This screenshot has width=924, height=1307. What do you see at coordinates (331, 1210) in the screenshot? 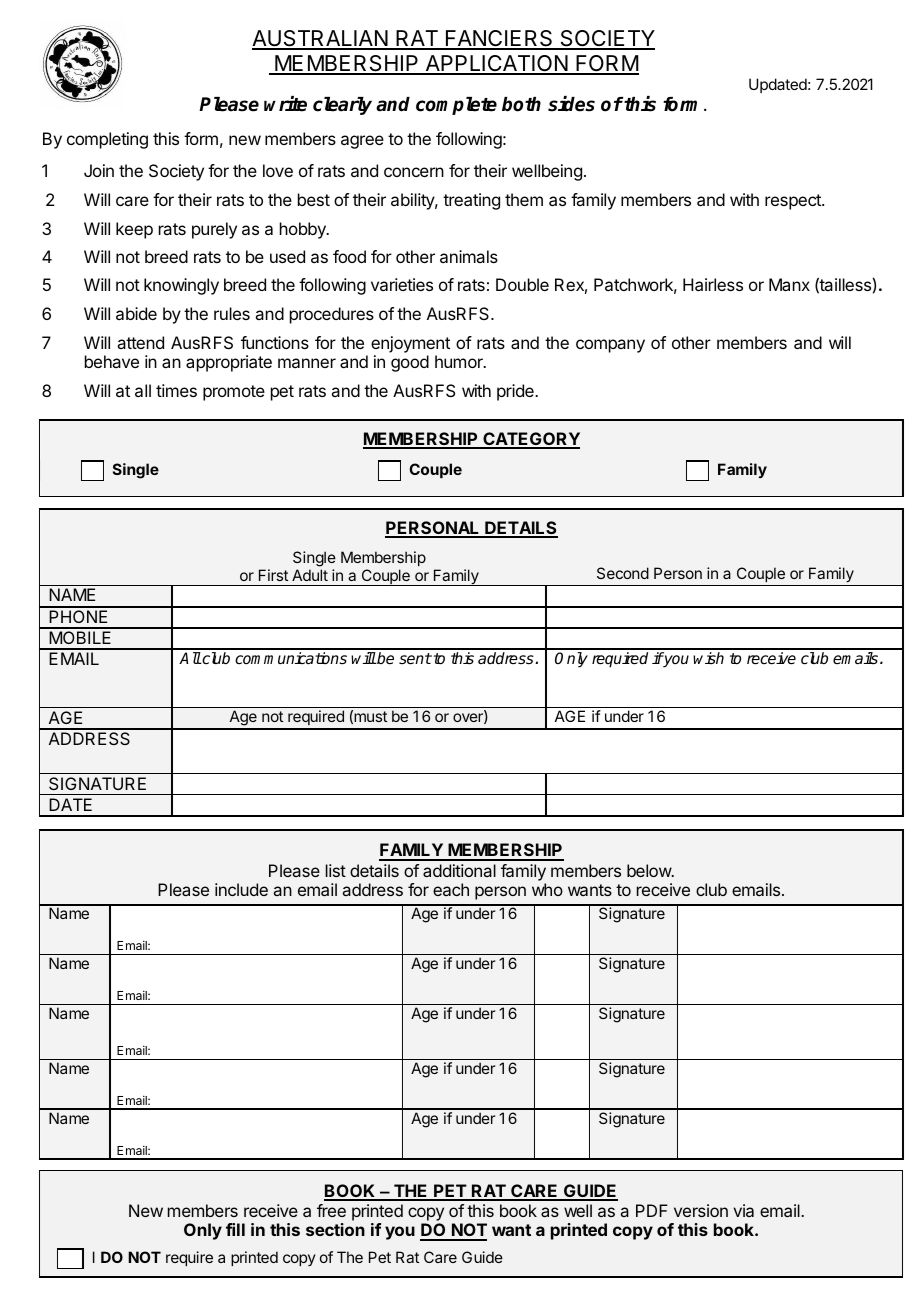
I see `free` at bounding box center [331, 1210].
